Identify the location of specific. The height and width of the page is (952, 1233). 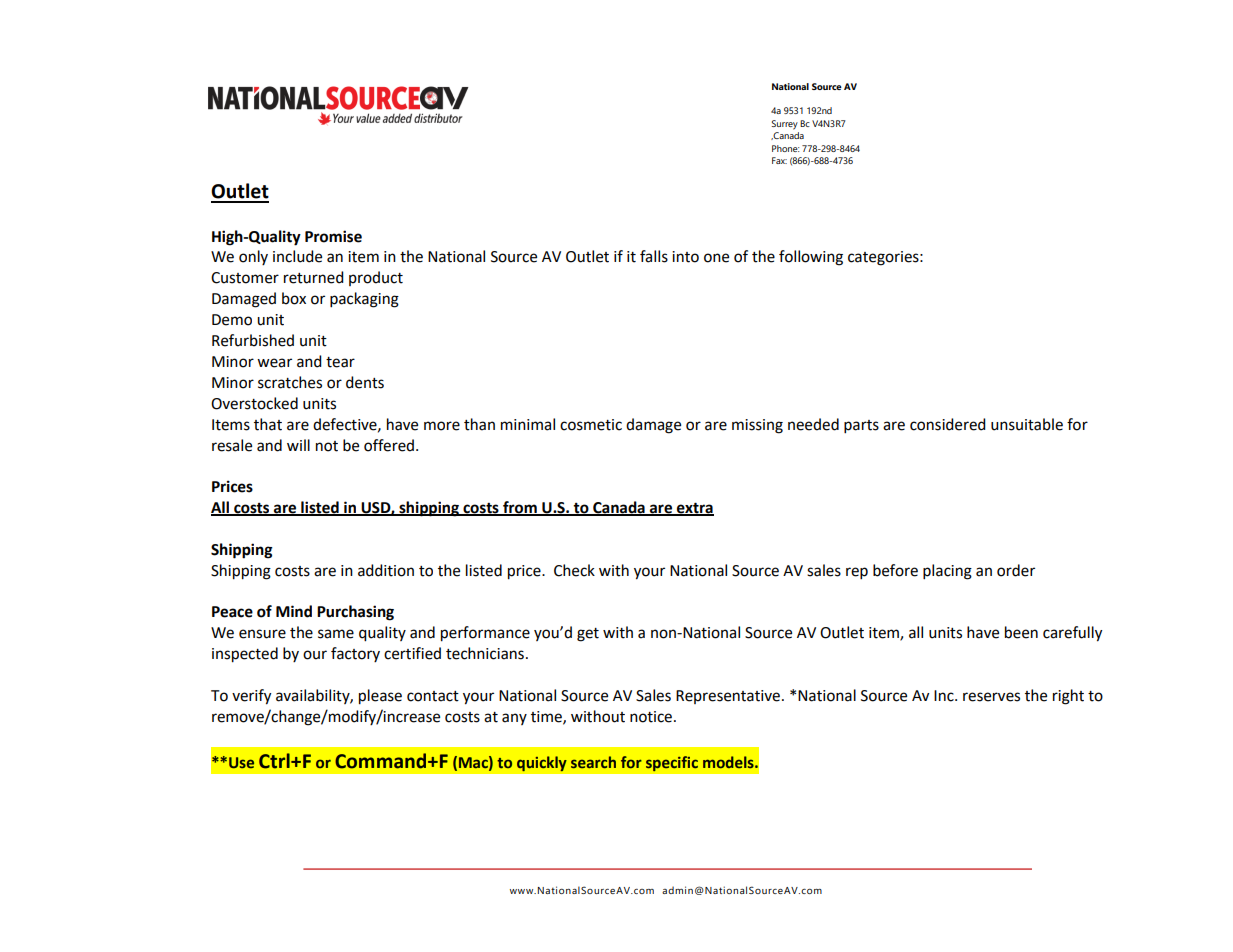
(672, 763).
